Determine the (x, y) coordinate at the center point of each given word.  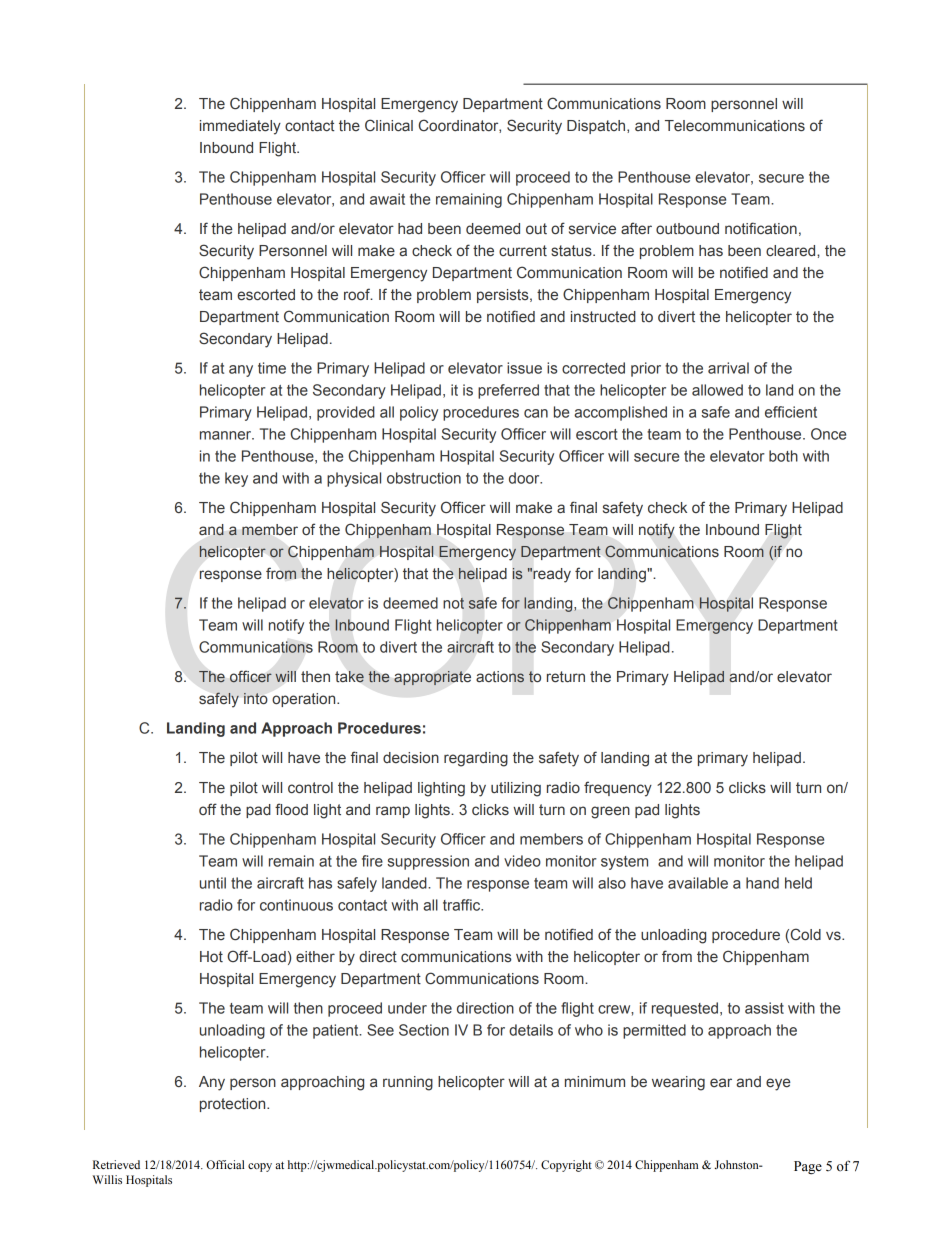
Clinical (389, 125)
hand (762, 883)
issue (524, 368)
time (272, 368)
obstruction (424, 478)
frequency (618, 789)
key (236, 479)
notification (761, 228)
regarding (476, 759)
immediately (240, 127)
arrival (728, 368)
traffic (463, 905)
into (255, 698)
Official (225, 1164)
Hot (211, 957)
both (783, 456)
